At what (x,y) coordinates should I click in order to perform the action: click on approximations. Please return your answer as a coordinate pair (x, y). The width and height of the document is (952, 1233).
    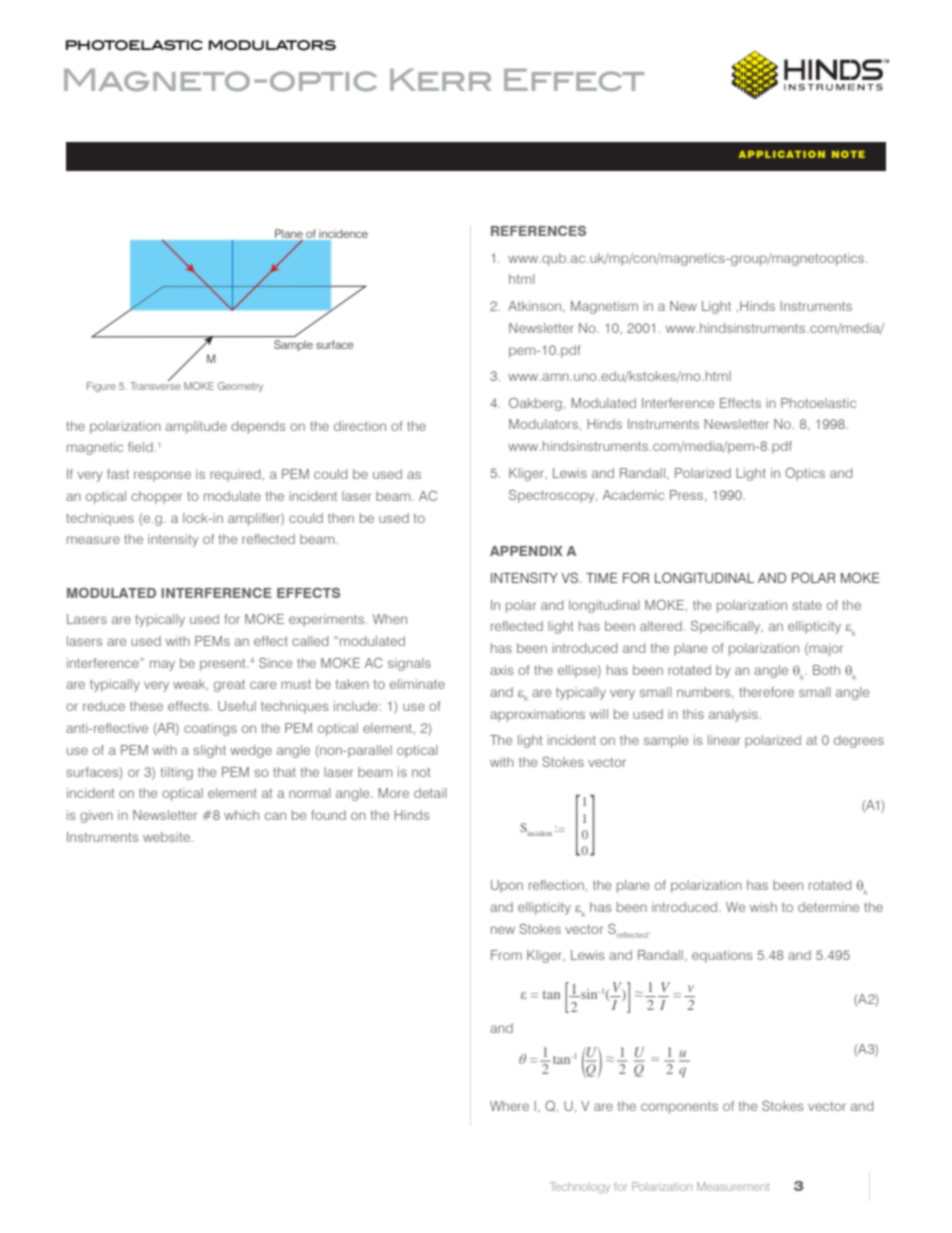
    Looking at the image, I should click on (537, 715).
